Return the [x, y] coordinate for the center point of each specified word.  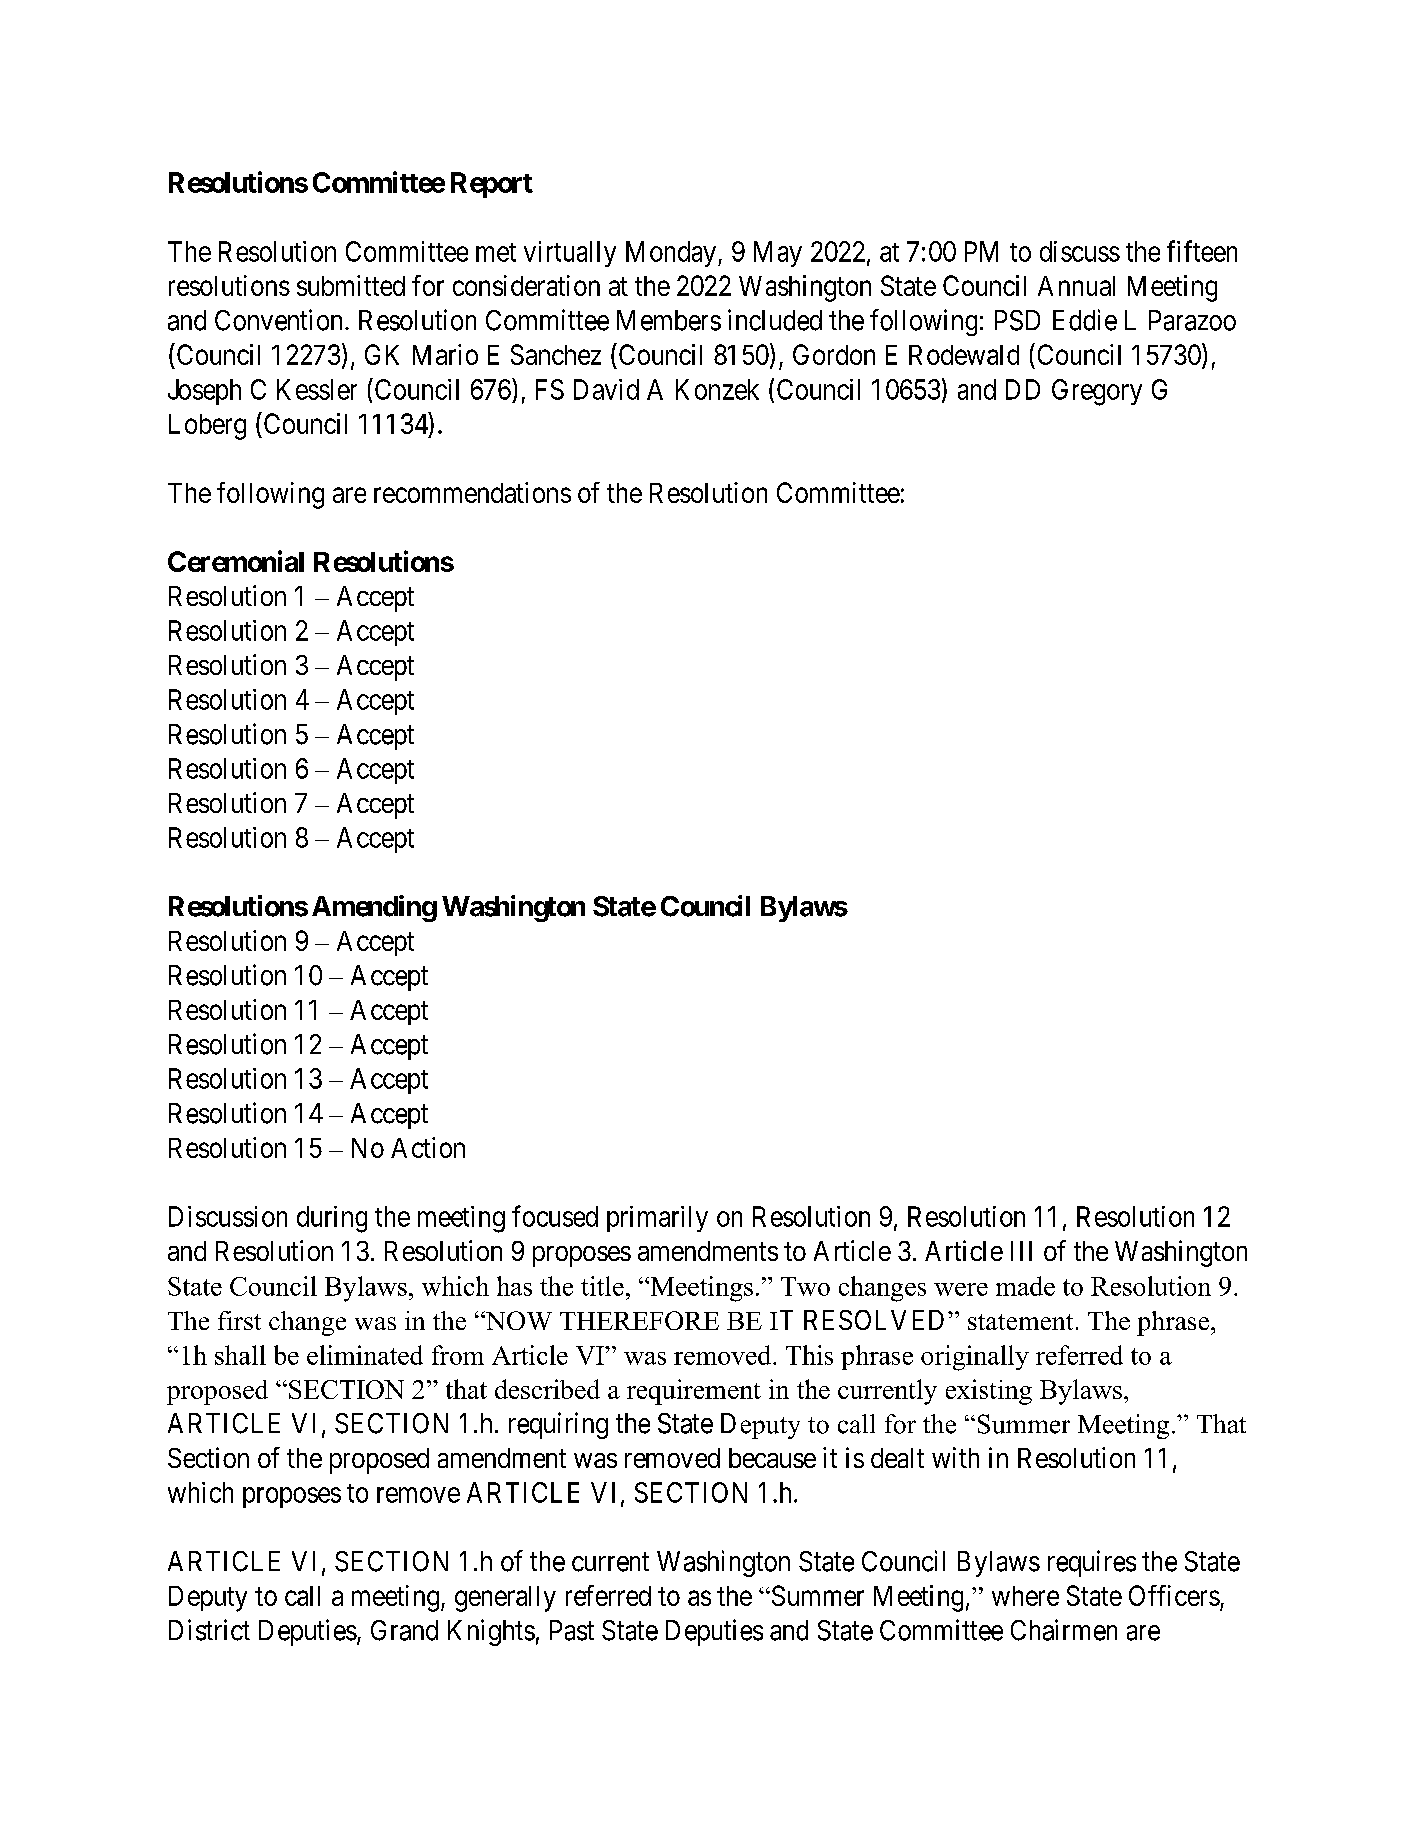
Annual [1076, 286]
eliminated [365, 1355]
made [1025, 1286]
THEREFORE [639, 1320]
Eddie [1085, 320]
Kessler [317, 389]
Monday [671, 254]
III [1021, 1251]
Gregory [1097, 392]
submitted [351, 285]
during [332, 1219]
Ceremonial [236, 561]
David [606, 389]
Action [428, 1147]
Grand [404, 1630]
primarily [657, 1219]
